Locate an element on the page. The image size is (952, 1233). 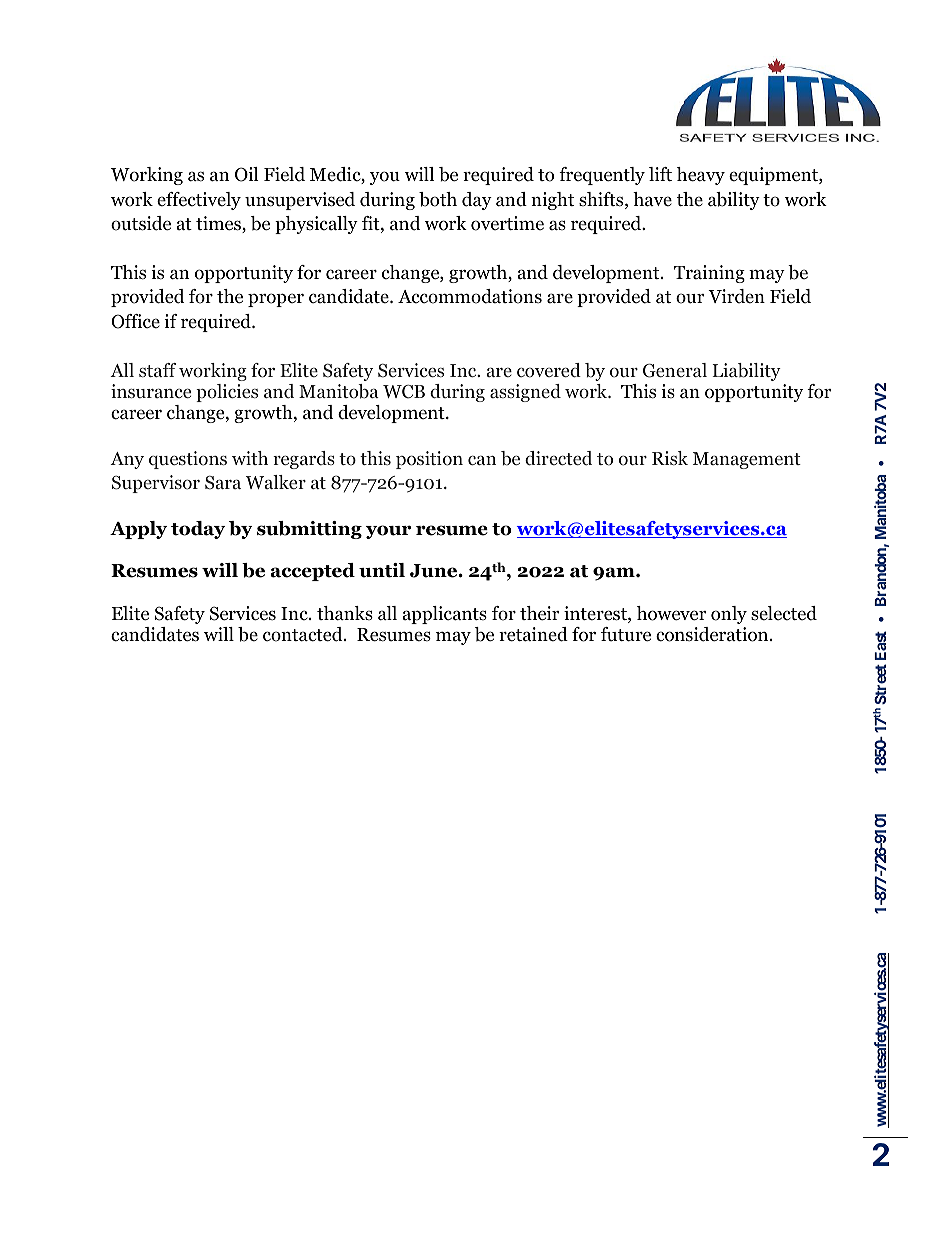
heavy is located at coordinates (701, 176).
